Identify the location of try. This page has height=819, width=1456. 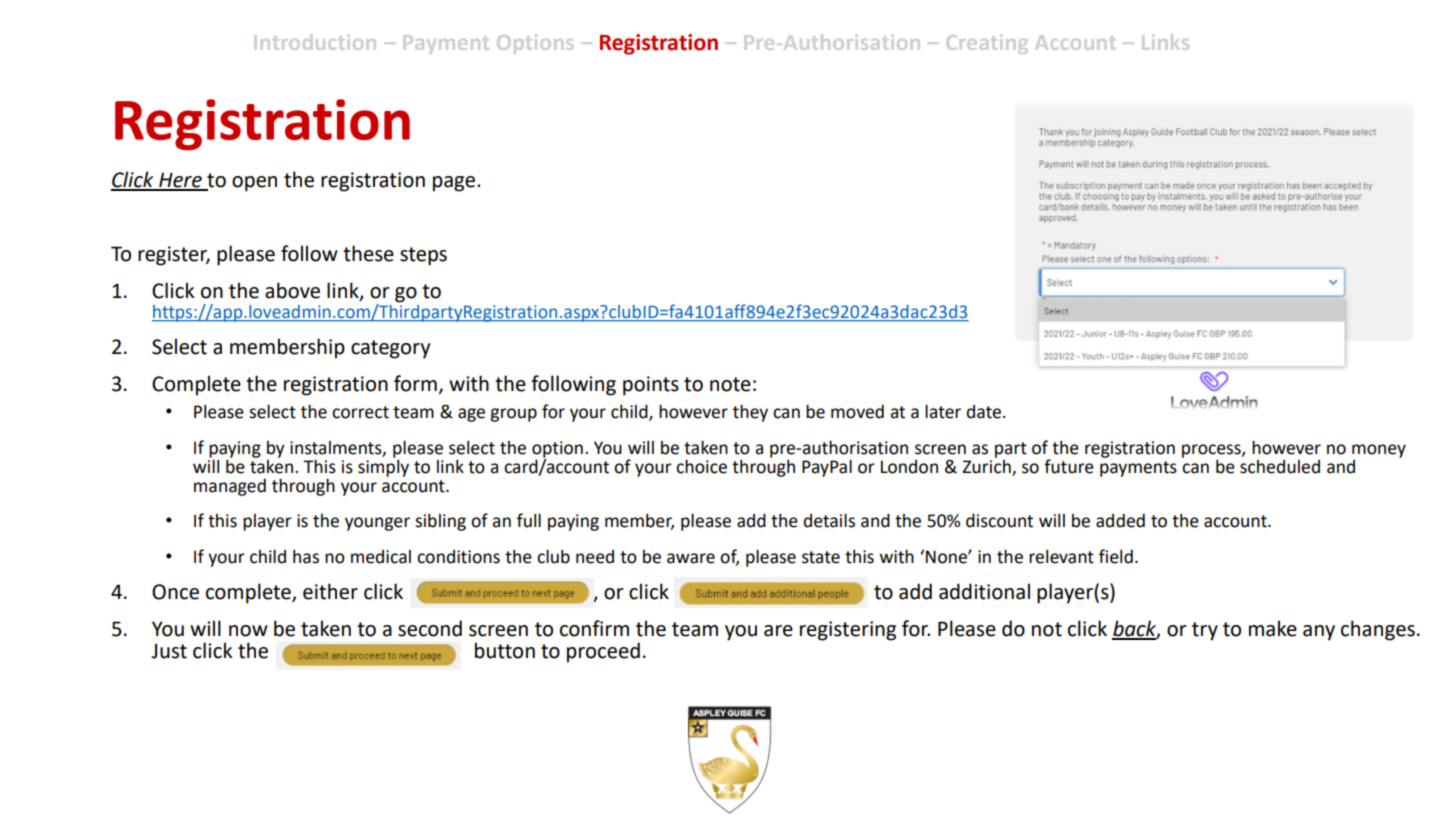
(1205, 631).
